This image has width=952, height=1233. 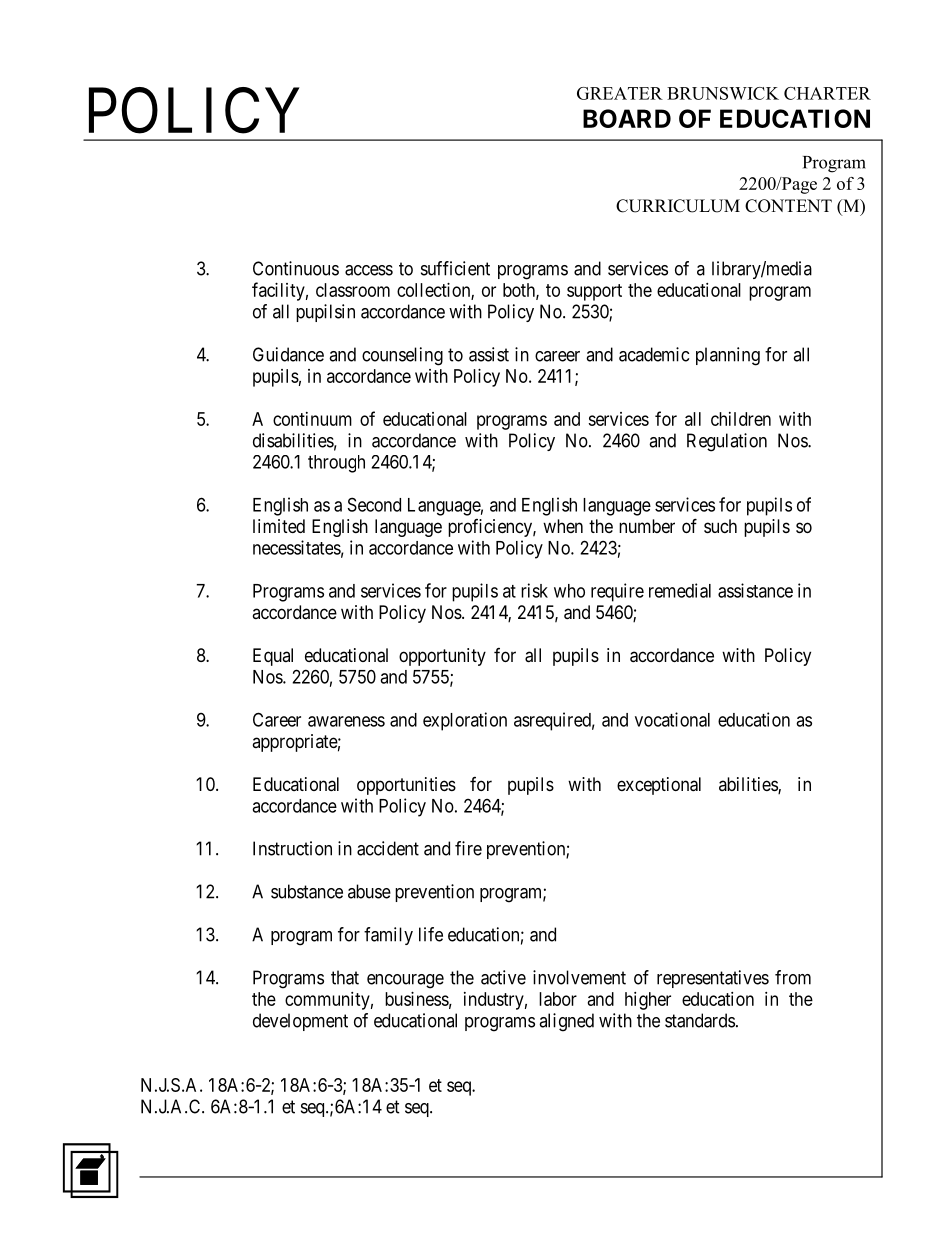 I want to click on limited, so click(x=279, y=526).
